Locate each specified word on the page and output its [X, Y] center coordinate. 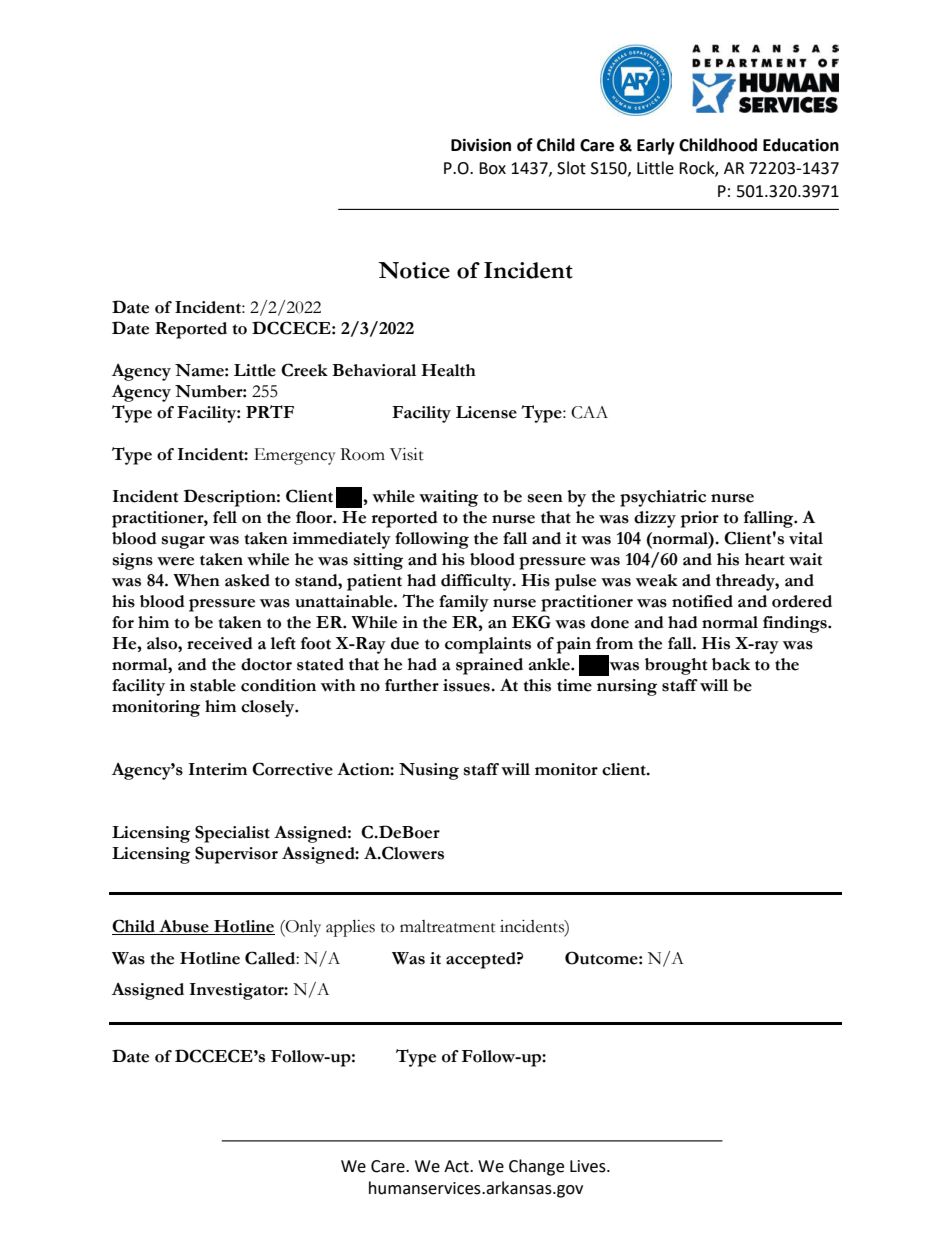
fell [225, 517]
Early [656, 146]
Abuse [184, 927]
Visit [407, 454]
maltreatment [448, 926]
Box [492, 168]
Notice [414, 270]
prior [700, 519]
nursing [627, 687]
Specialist [232, 834]
